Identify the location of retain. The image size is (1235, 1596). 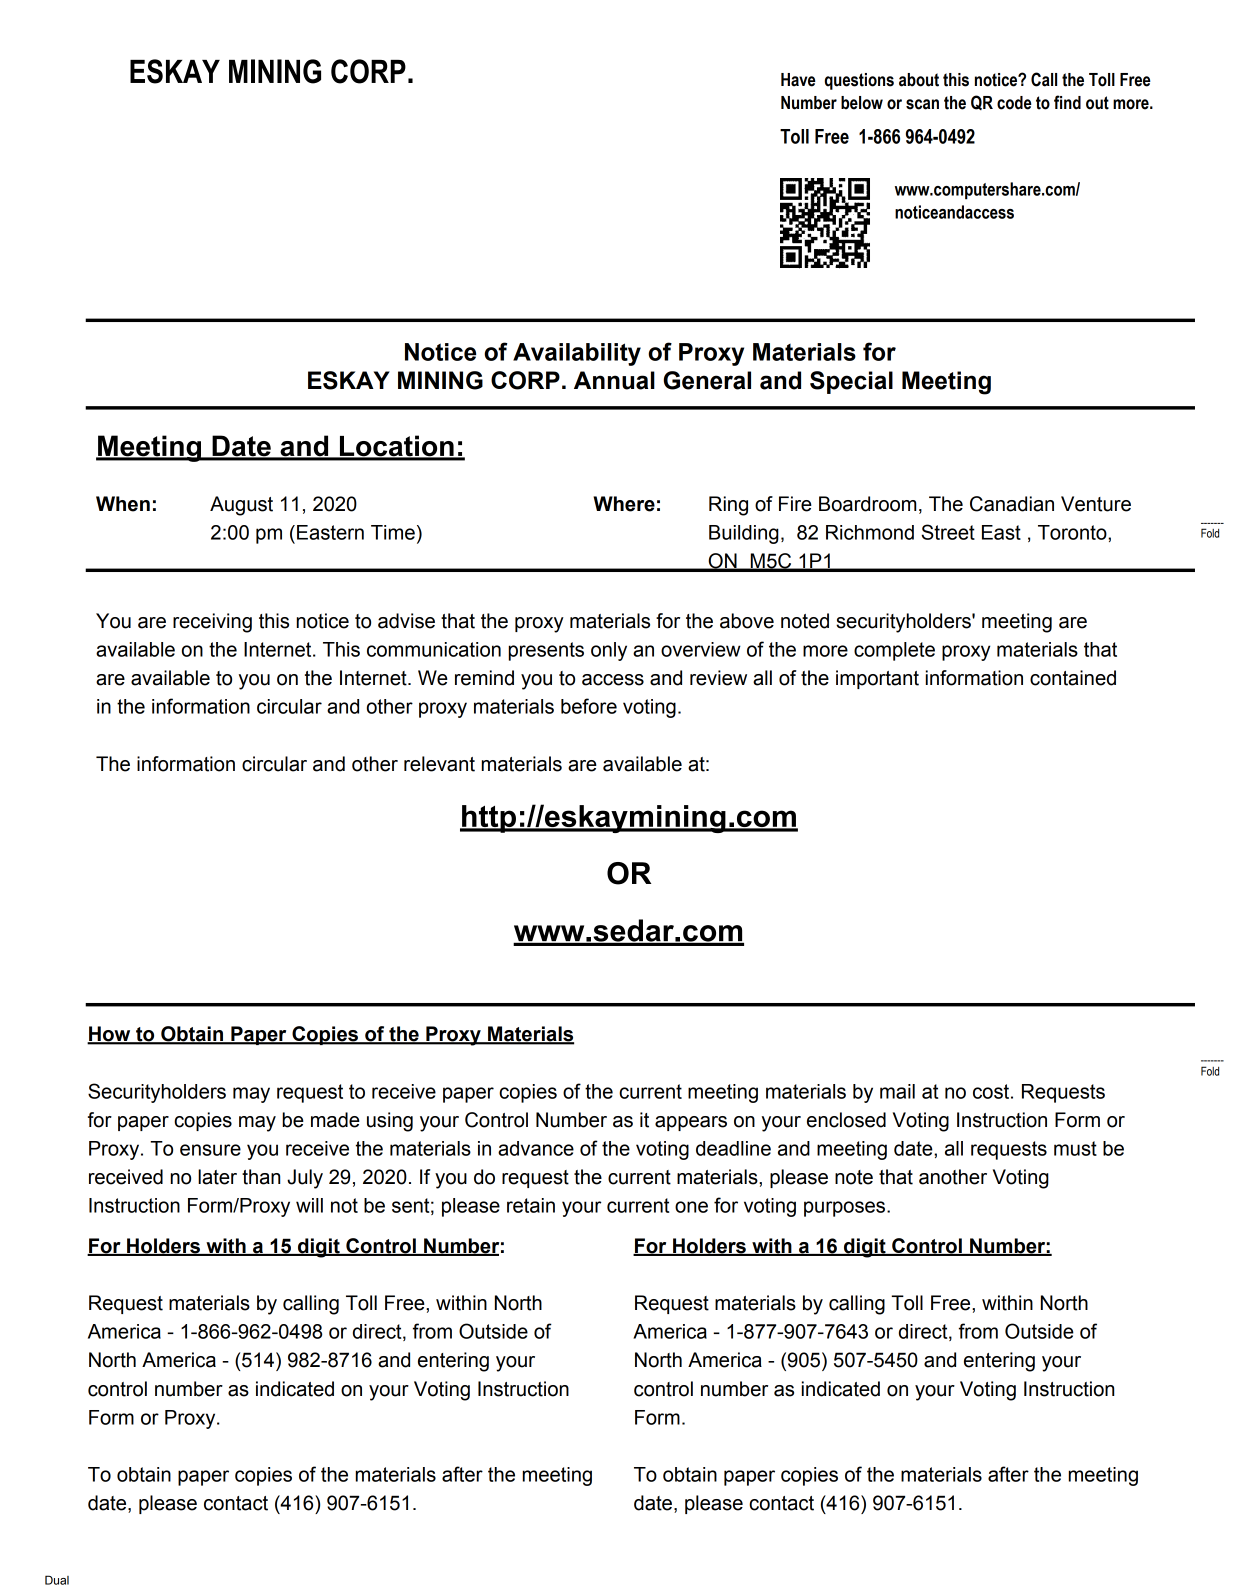
(531, 1205).
